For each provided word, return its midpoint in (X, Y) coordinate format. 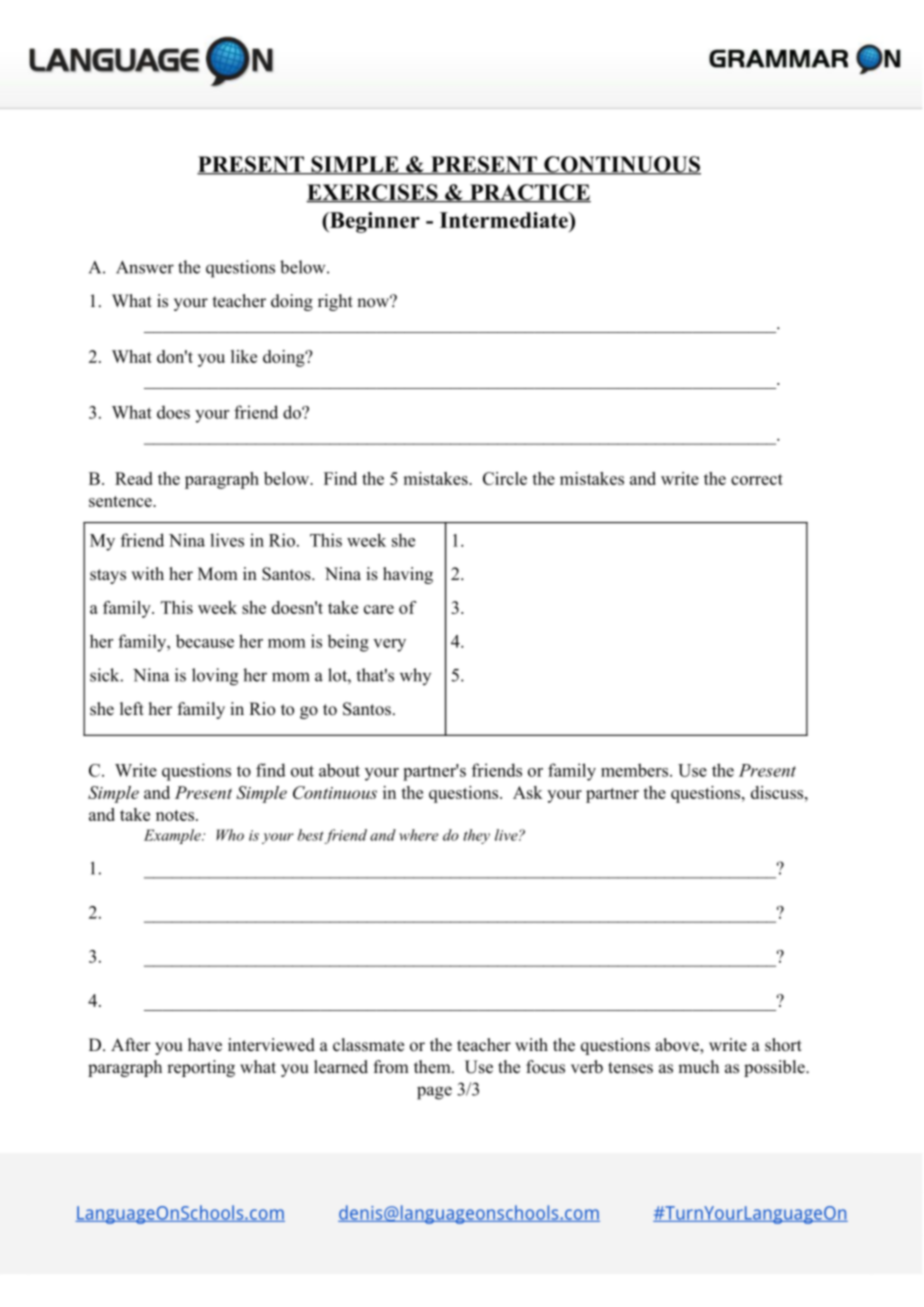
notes (175, 815)
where (419, 835)
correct (757, 479)
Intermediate (505, 220)
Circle (505, 478)
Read (134, 478)
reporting (201, 1068)
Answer (145, 267)
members (636, 770)
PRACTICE (529, 193)
